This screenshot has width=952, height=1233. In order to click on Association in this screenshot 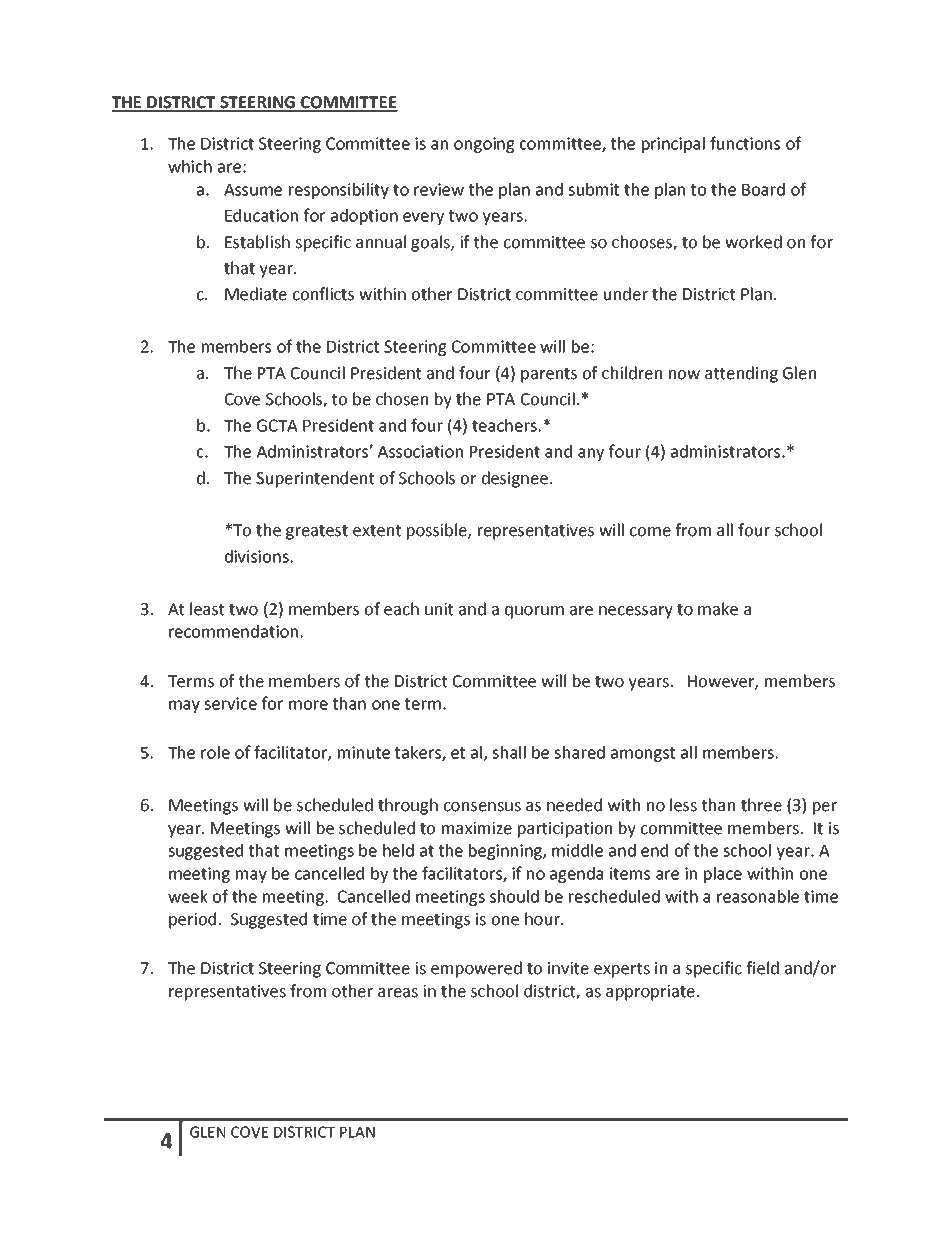, I will do `click(420, 451)`.
